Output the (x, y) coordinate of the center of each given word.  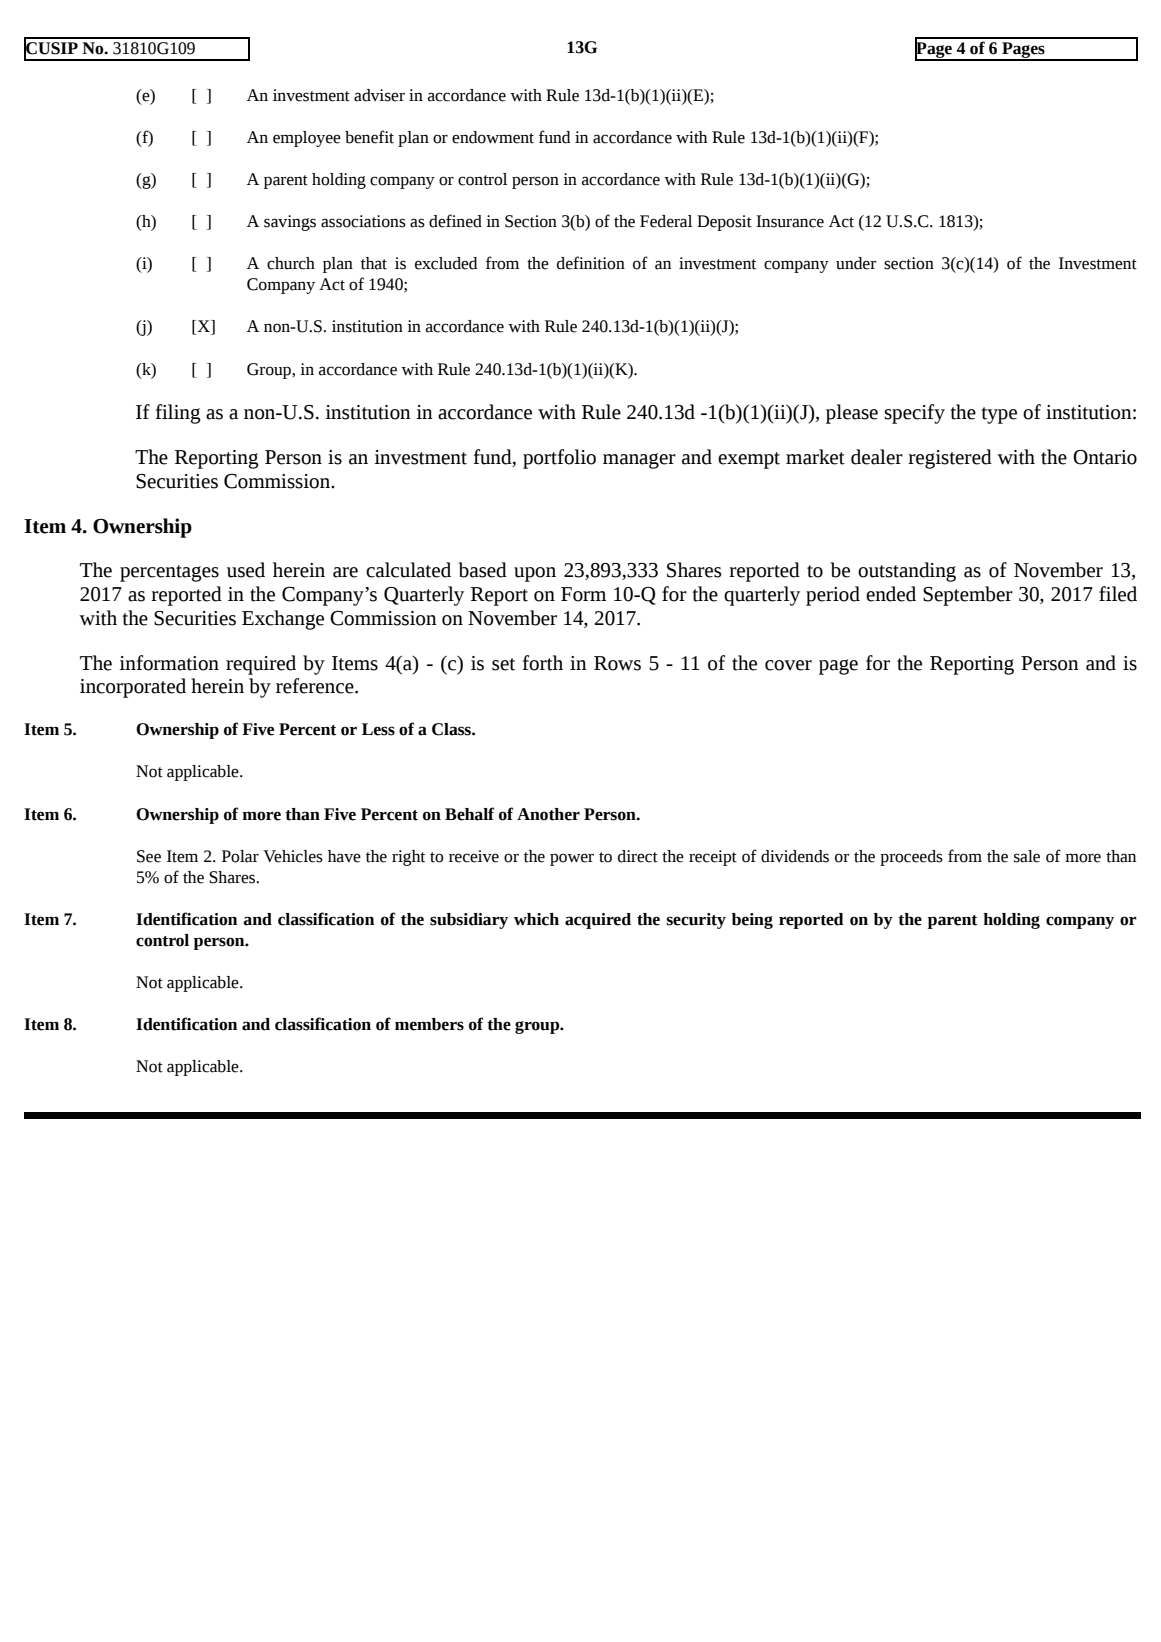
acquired (598, 921)
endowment (493, 137)
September (968, 596)
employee (307, 139)
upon (535, 574)
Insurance (790, 221)
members (429, 1024)
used (246, 570)
